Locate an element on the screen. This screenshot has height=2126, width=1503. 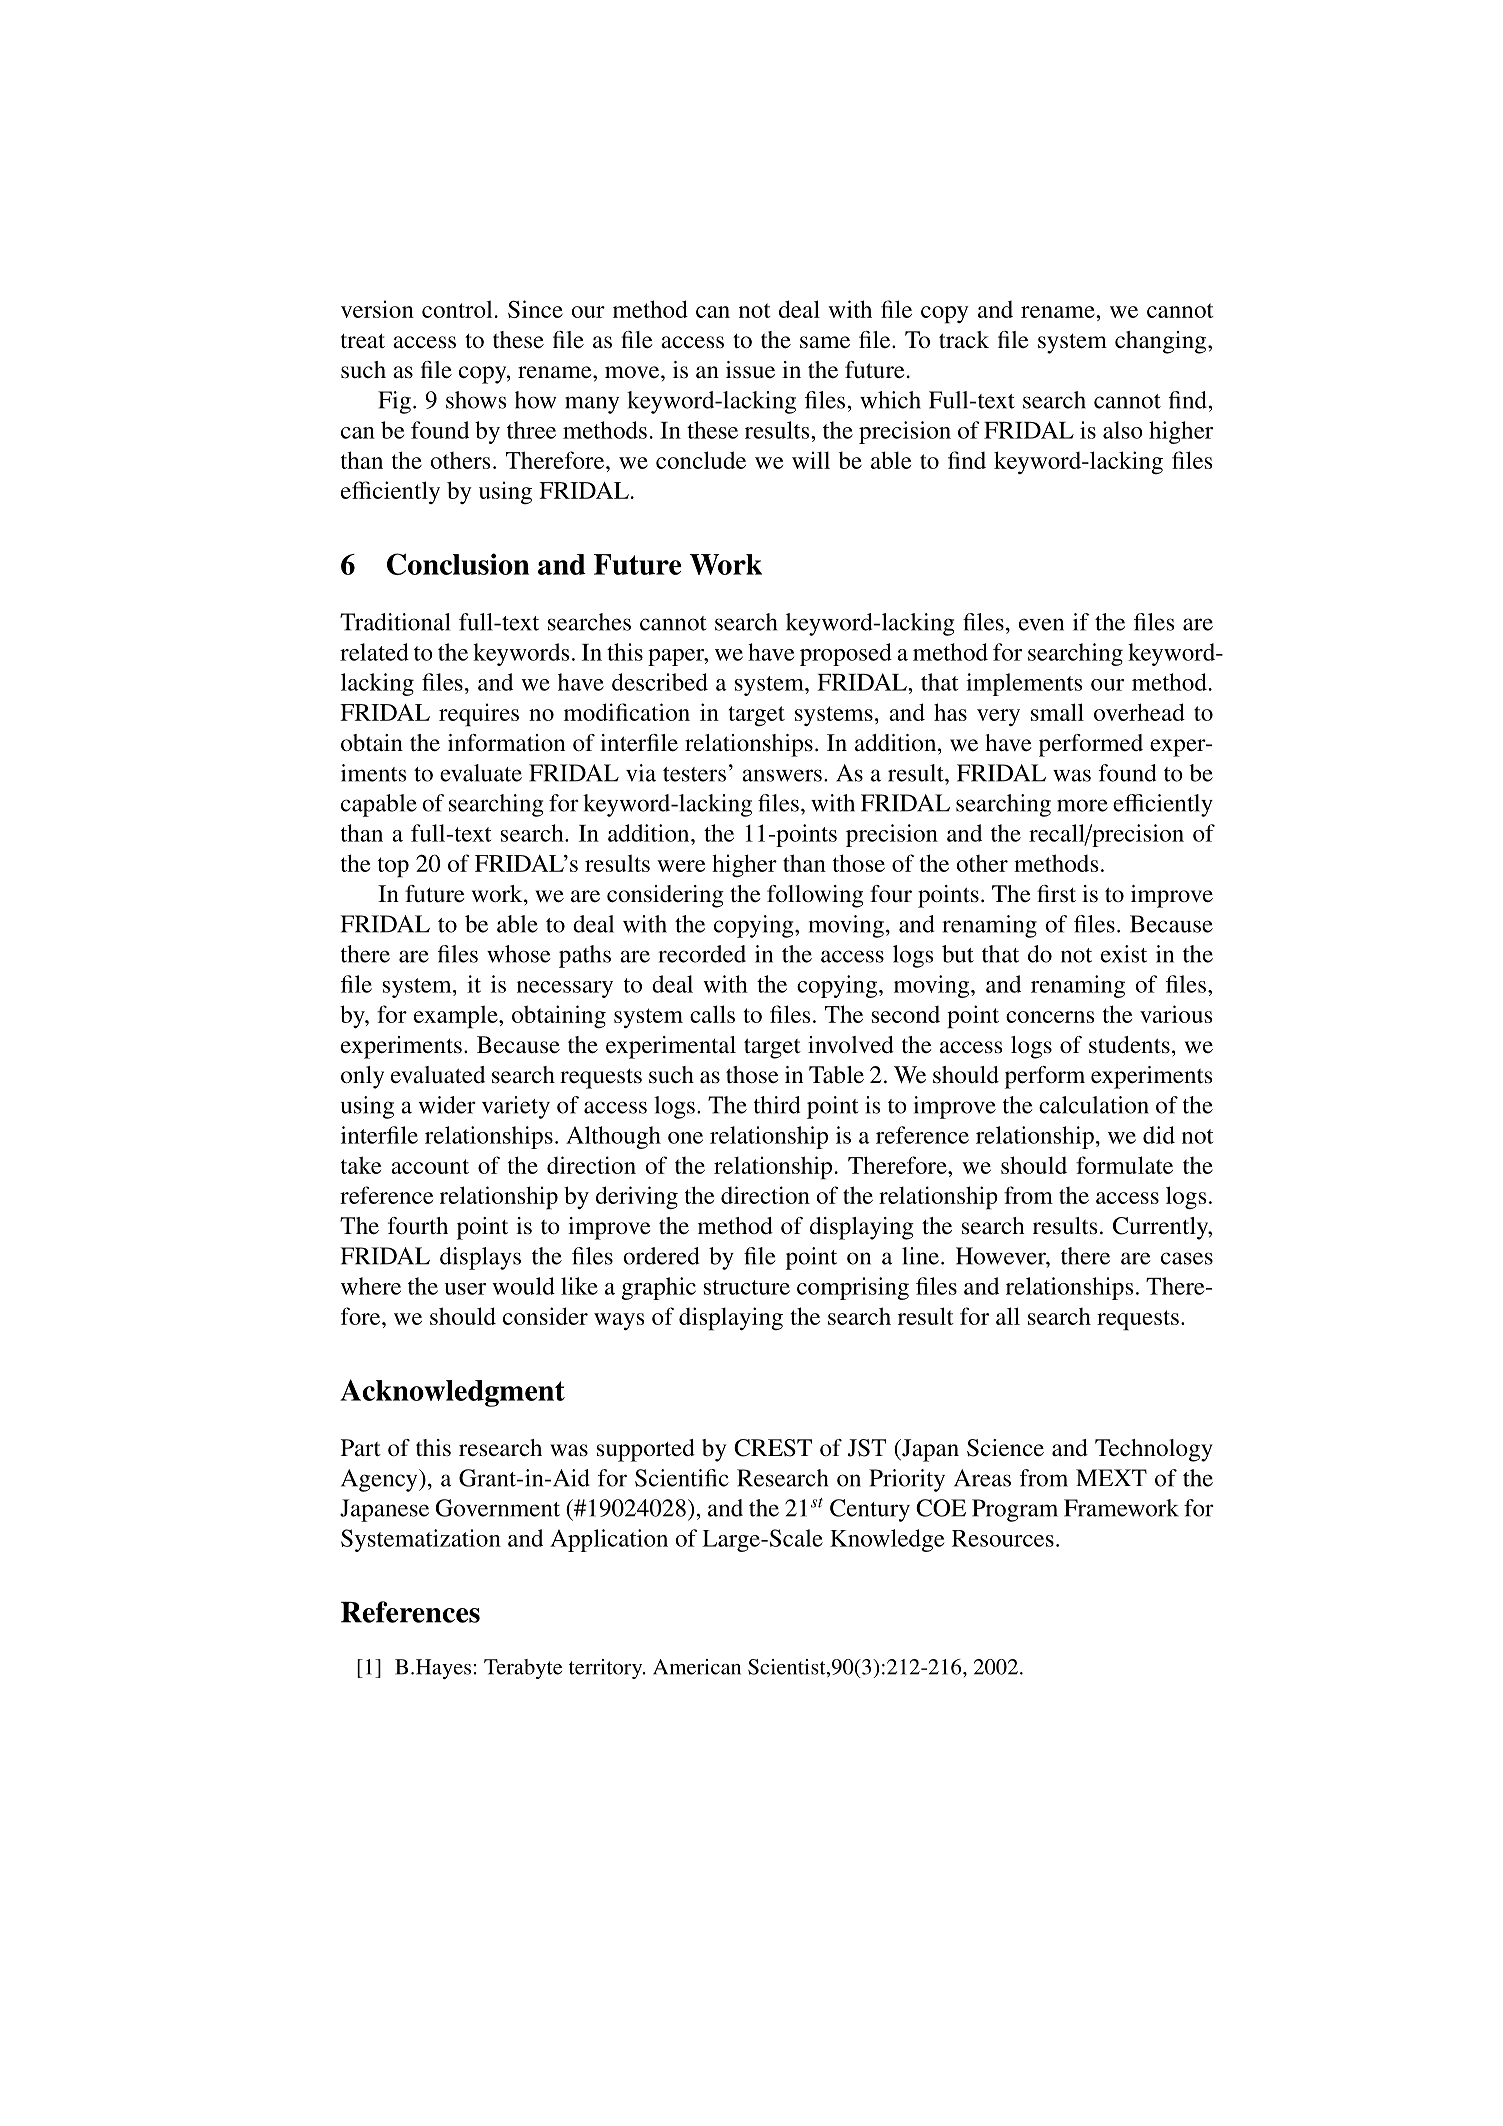
top is located at coordinates (393, 867).
